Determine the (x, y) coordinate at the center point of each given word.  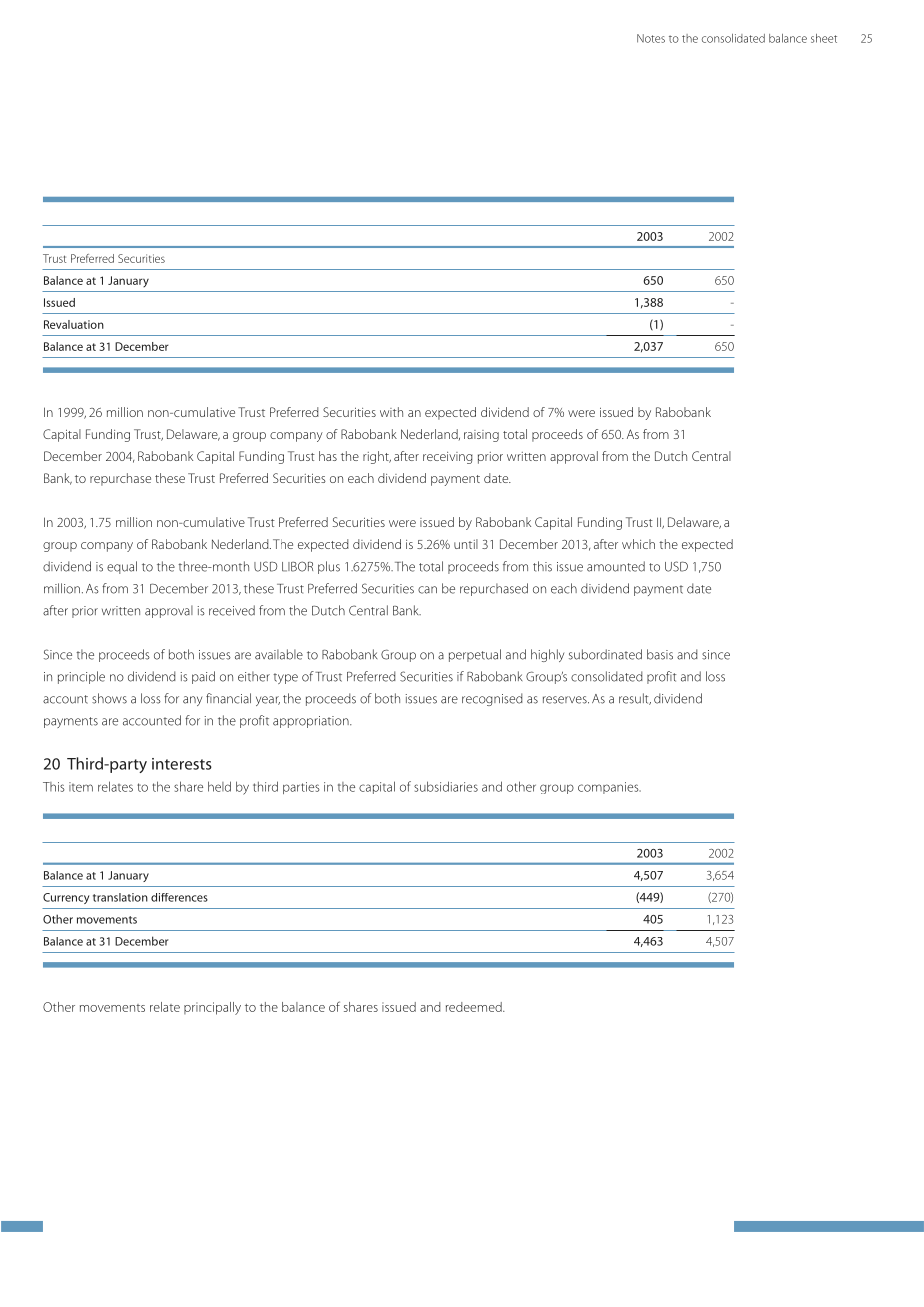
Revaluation (74, 324)
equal (122, 567)
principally (212, 1008)
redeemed (475, 1007)
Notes (651, 38)
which (638, 544)
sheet (824, 38)
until (466, 544)
